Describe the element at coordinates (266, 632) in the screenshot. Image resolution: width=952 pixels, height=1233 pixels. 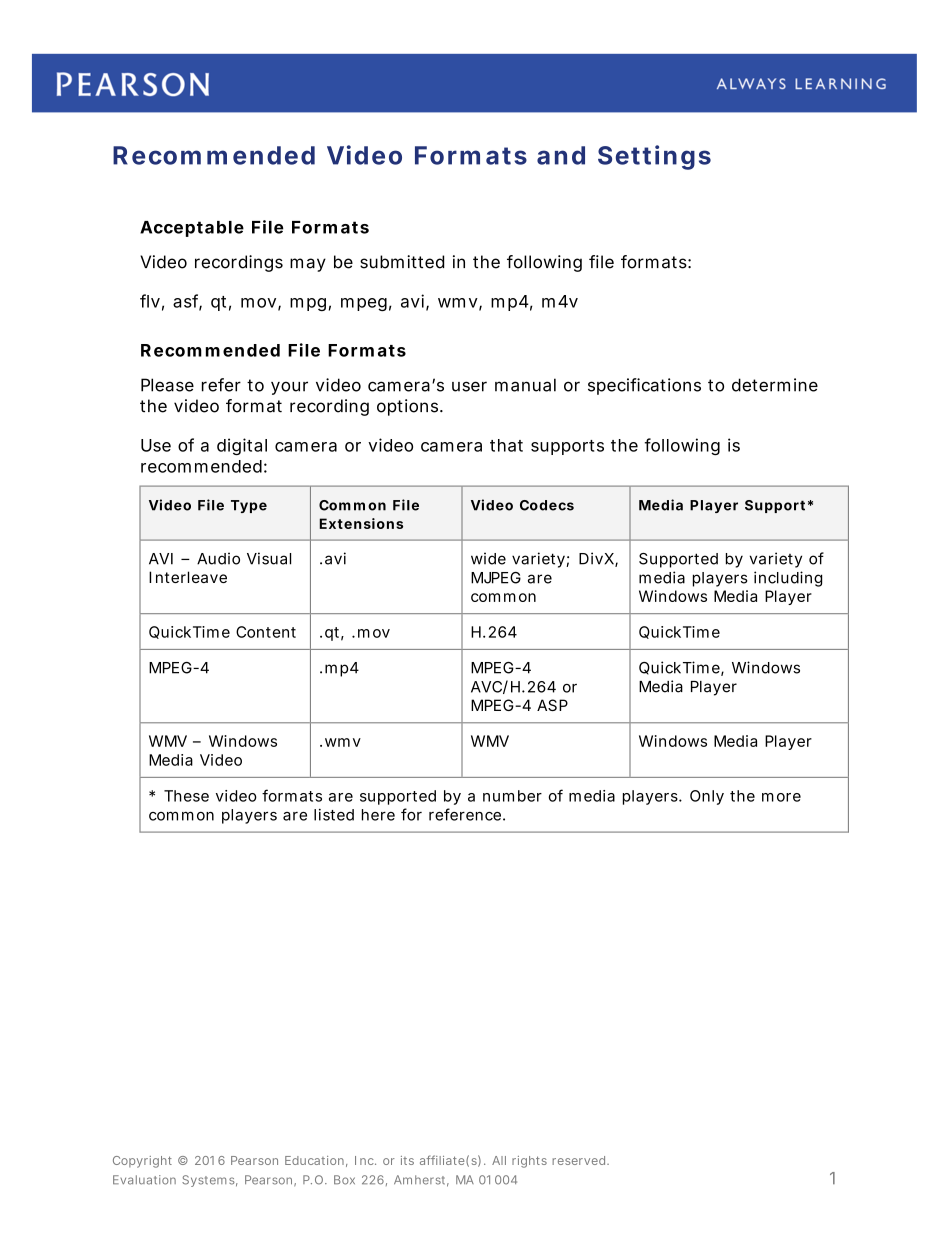
I see `Content` at that location.
